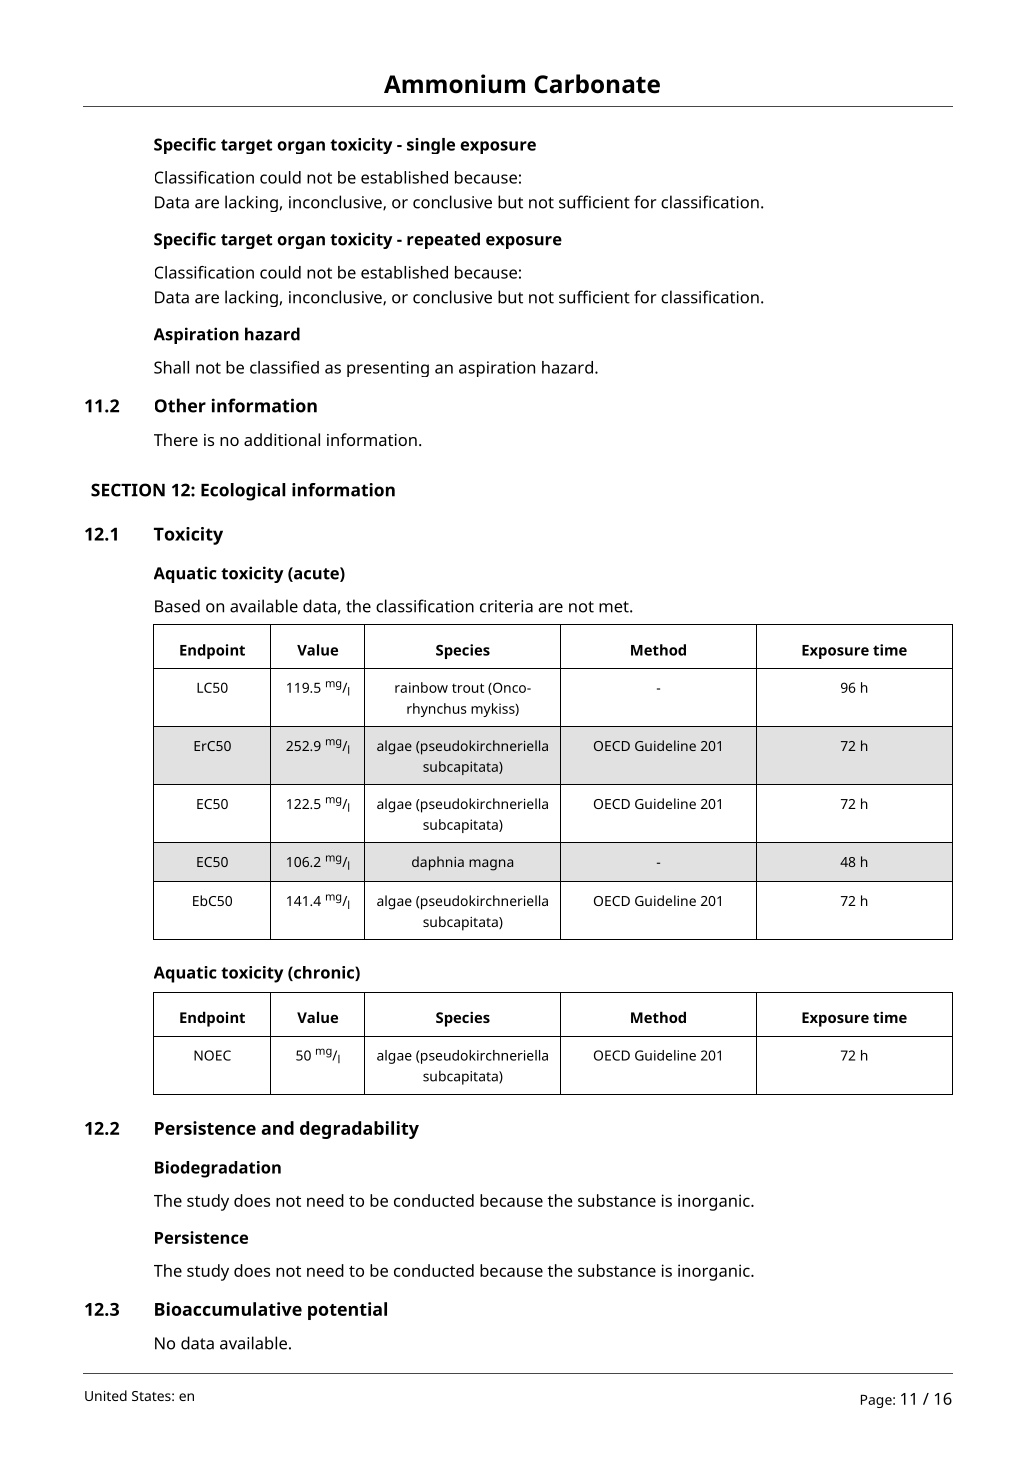 The height and width of the page is (1466, 1036). Describe the element at coordinates (491, 865) in the page. I see `magna` at that location.
